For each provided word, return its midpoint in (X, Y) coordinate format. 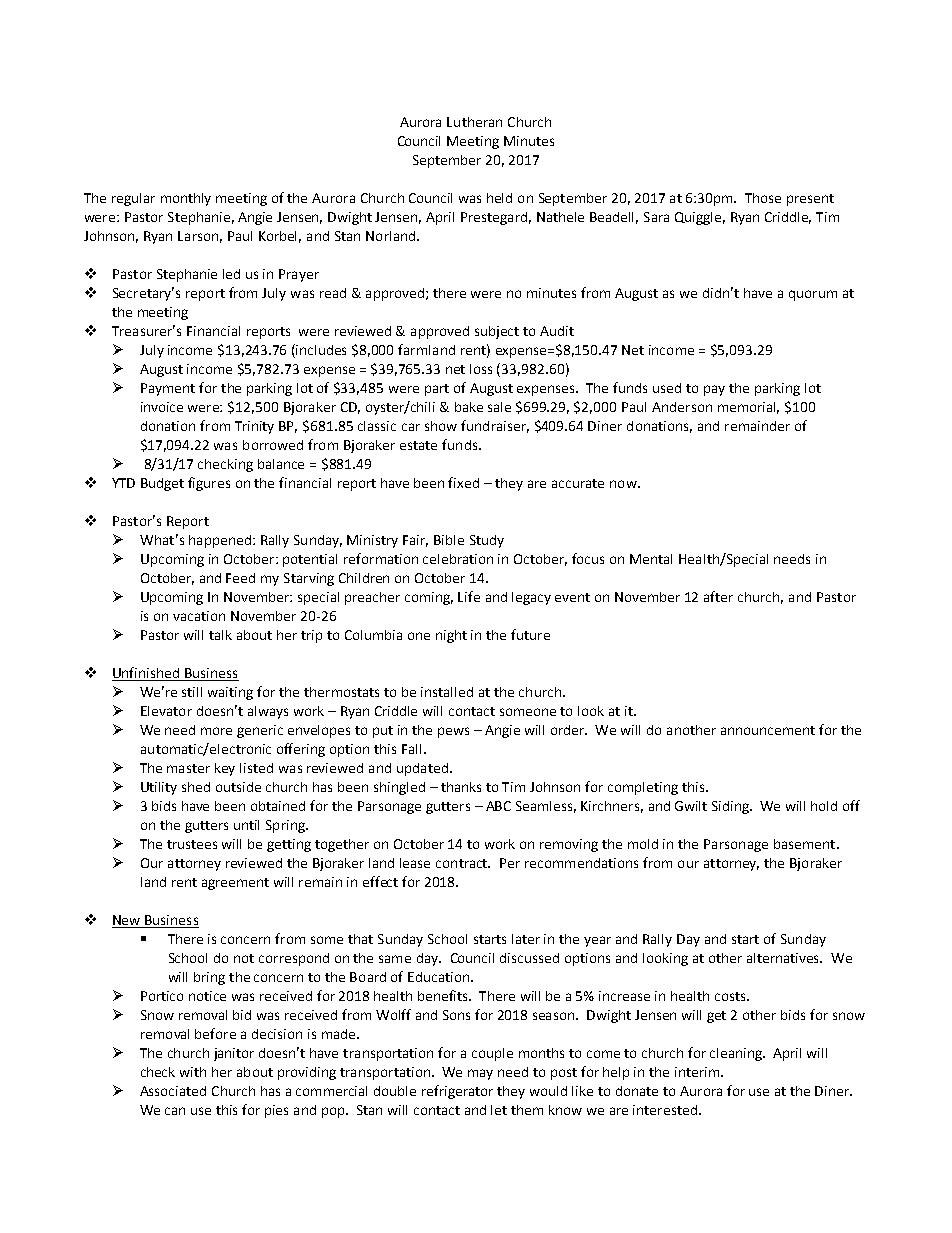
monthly (186, 199)
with (193, 1072)
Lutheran (474, 122)
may (480, 1074)
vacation (199, 616)
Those (763, 198)
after (718, 596)
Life (469, 596)
